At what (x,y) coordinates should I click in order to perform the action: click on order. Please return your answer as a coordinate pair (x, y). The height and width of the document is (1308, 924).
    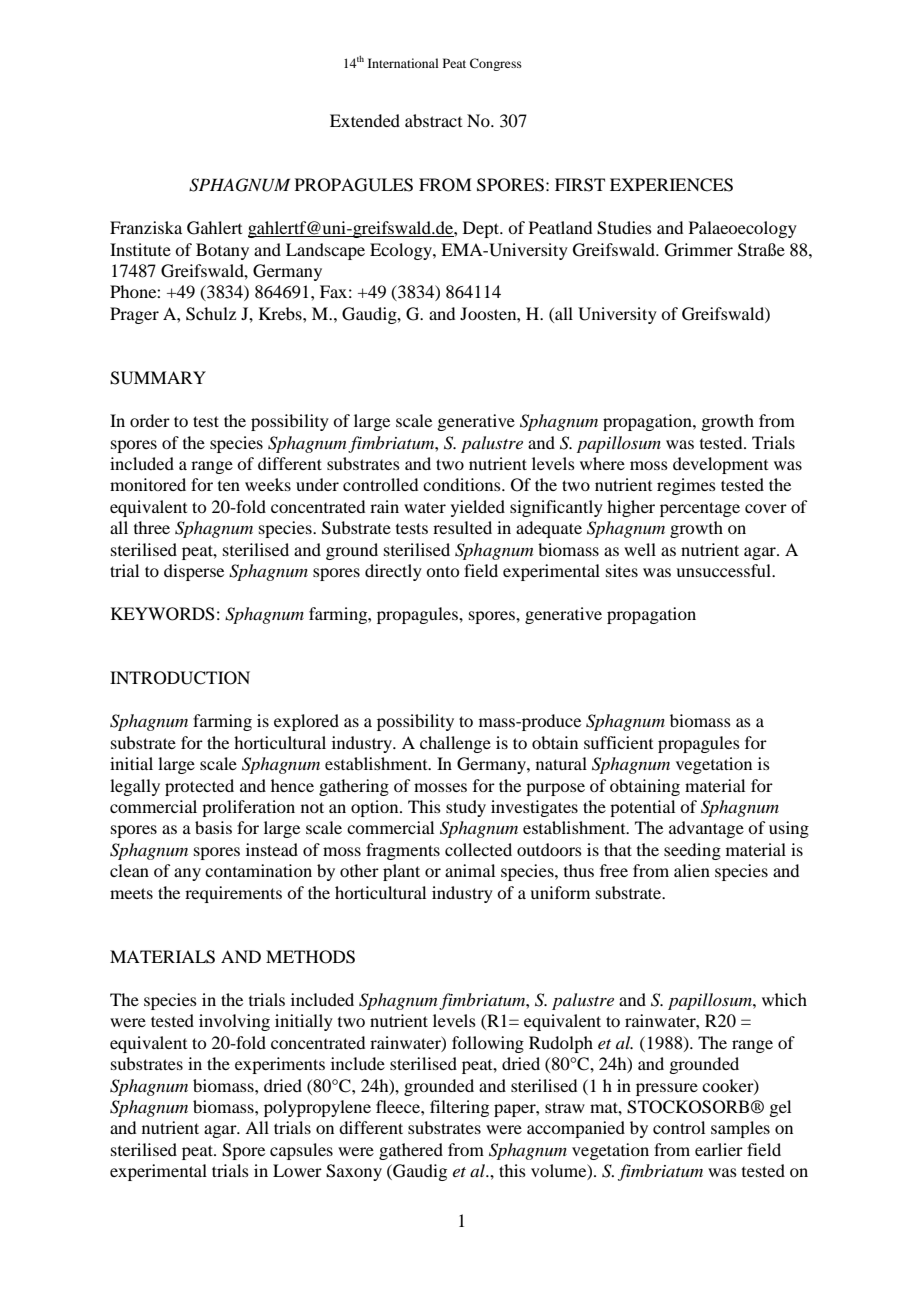
    Looking at the image, I should click on (150, 420).
